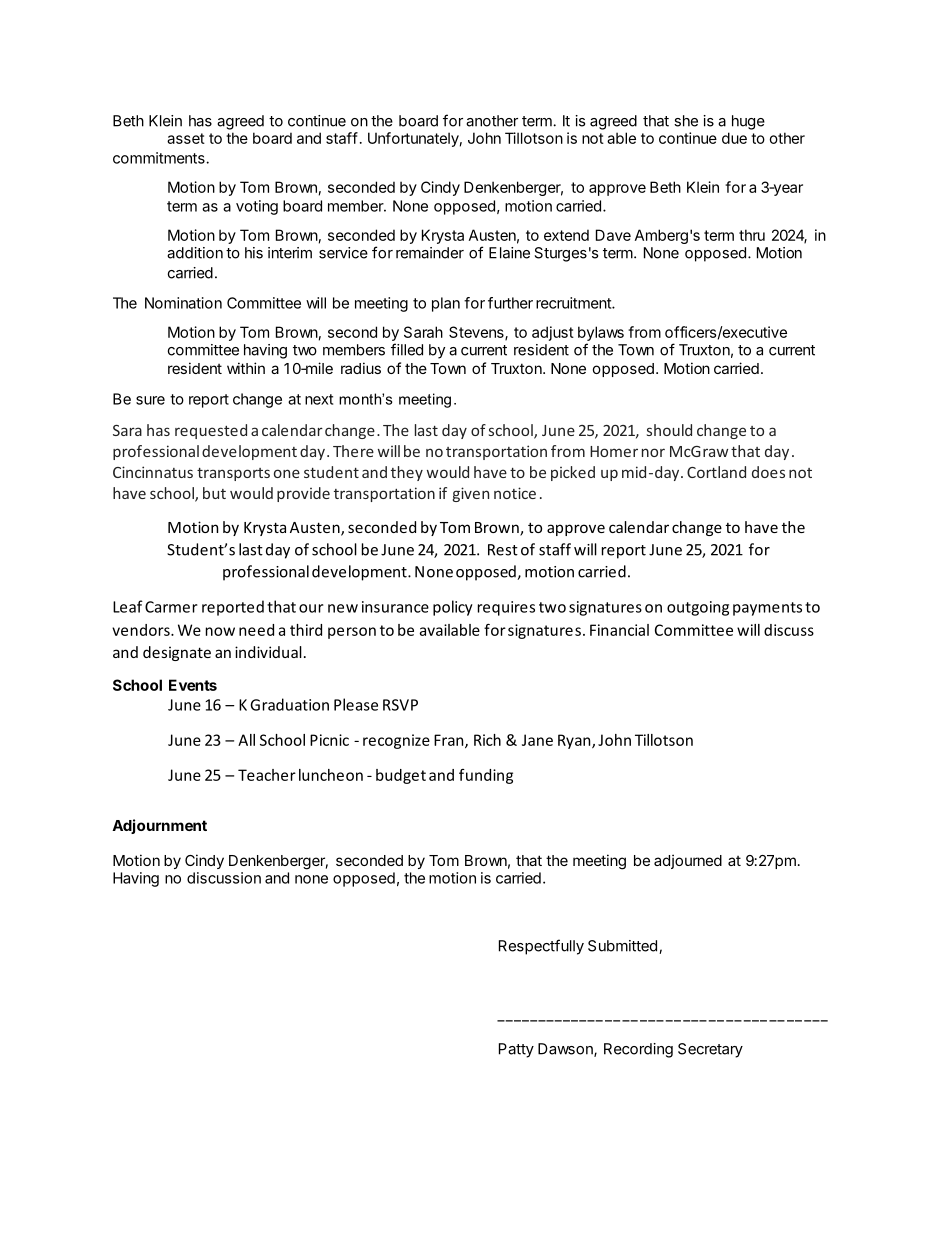  Describe the element at coordinates (159, 826) in the image. I see `Adjournment` at that location.
